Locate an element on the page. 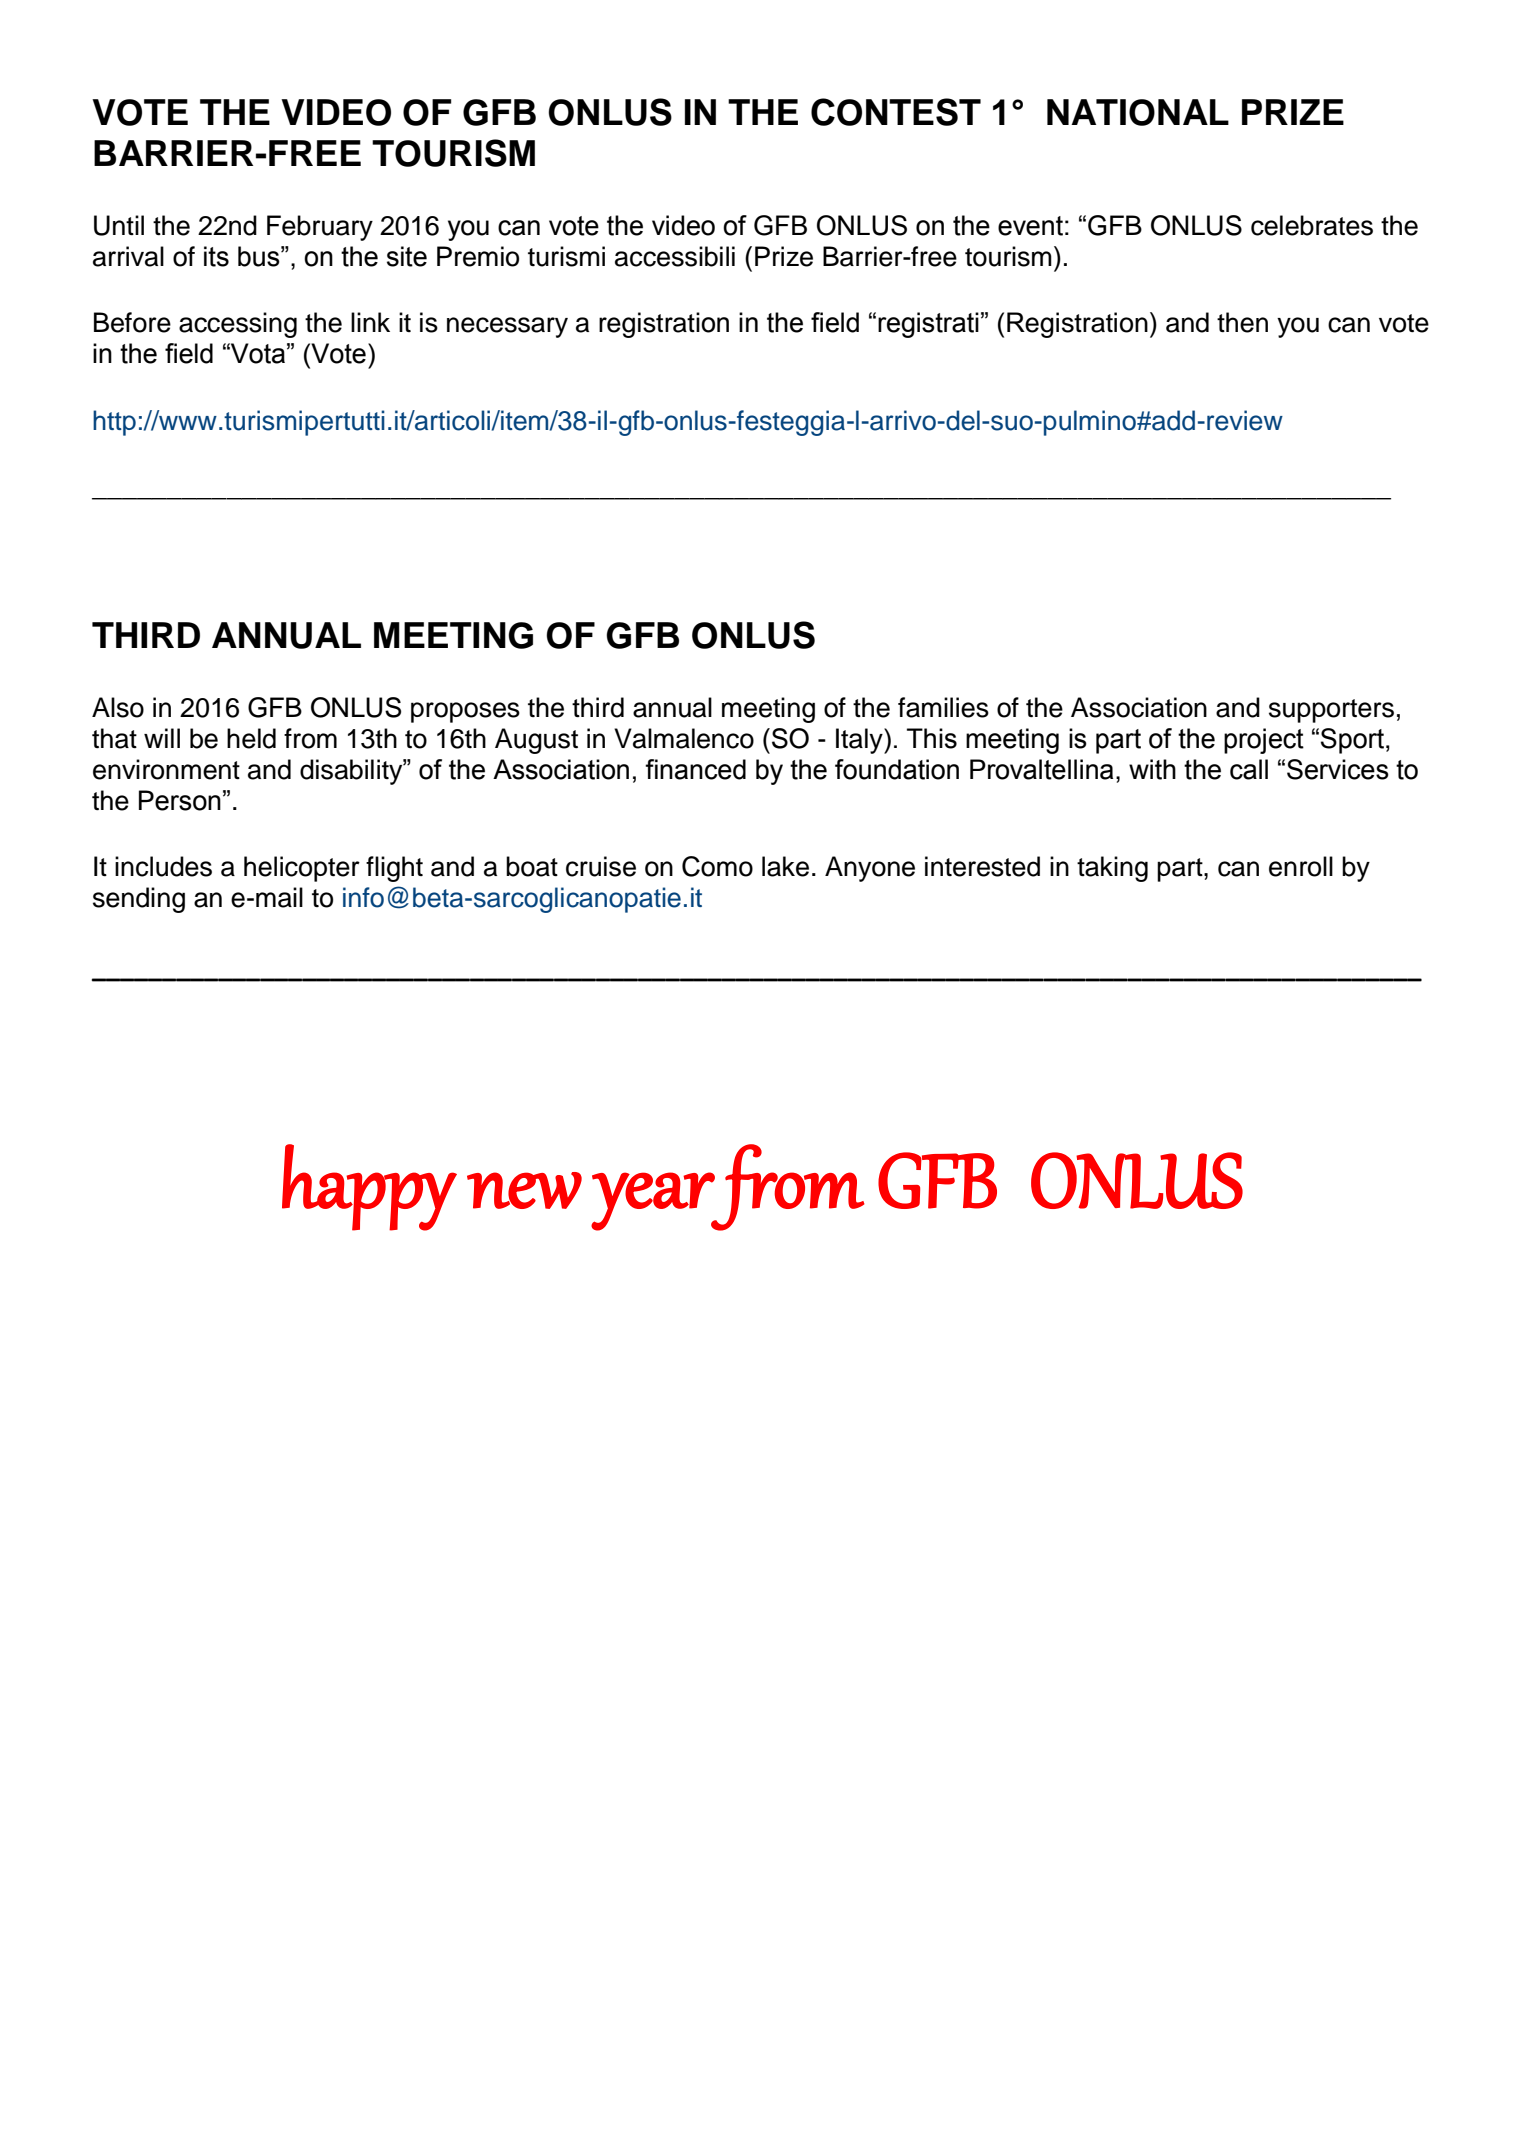 This page has height=2152, width=1522. NATIONAL is located at coordinates (1138, 112).
